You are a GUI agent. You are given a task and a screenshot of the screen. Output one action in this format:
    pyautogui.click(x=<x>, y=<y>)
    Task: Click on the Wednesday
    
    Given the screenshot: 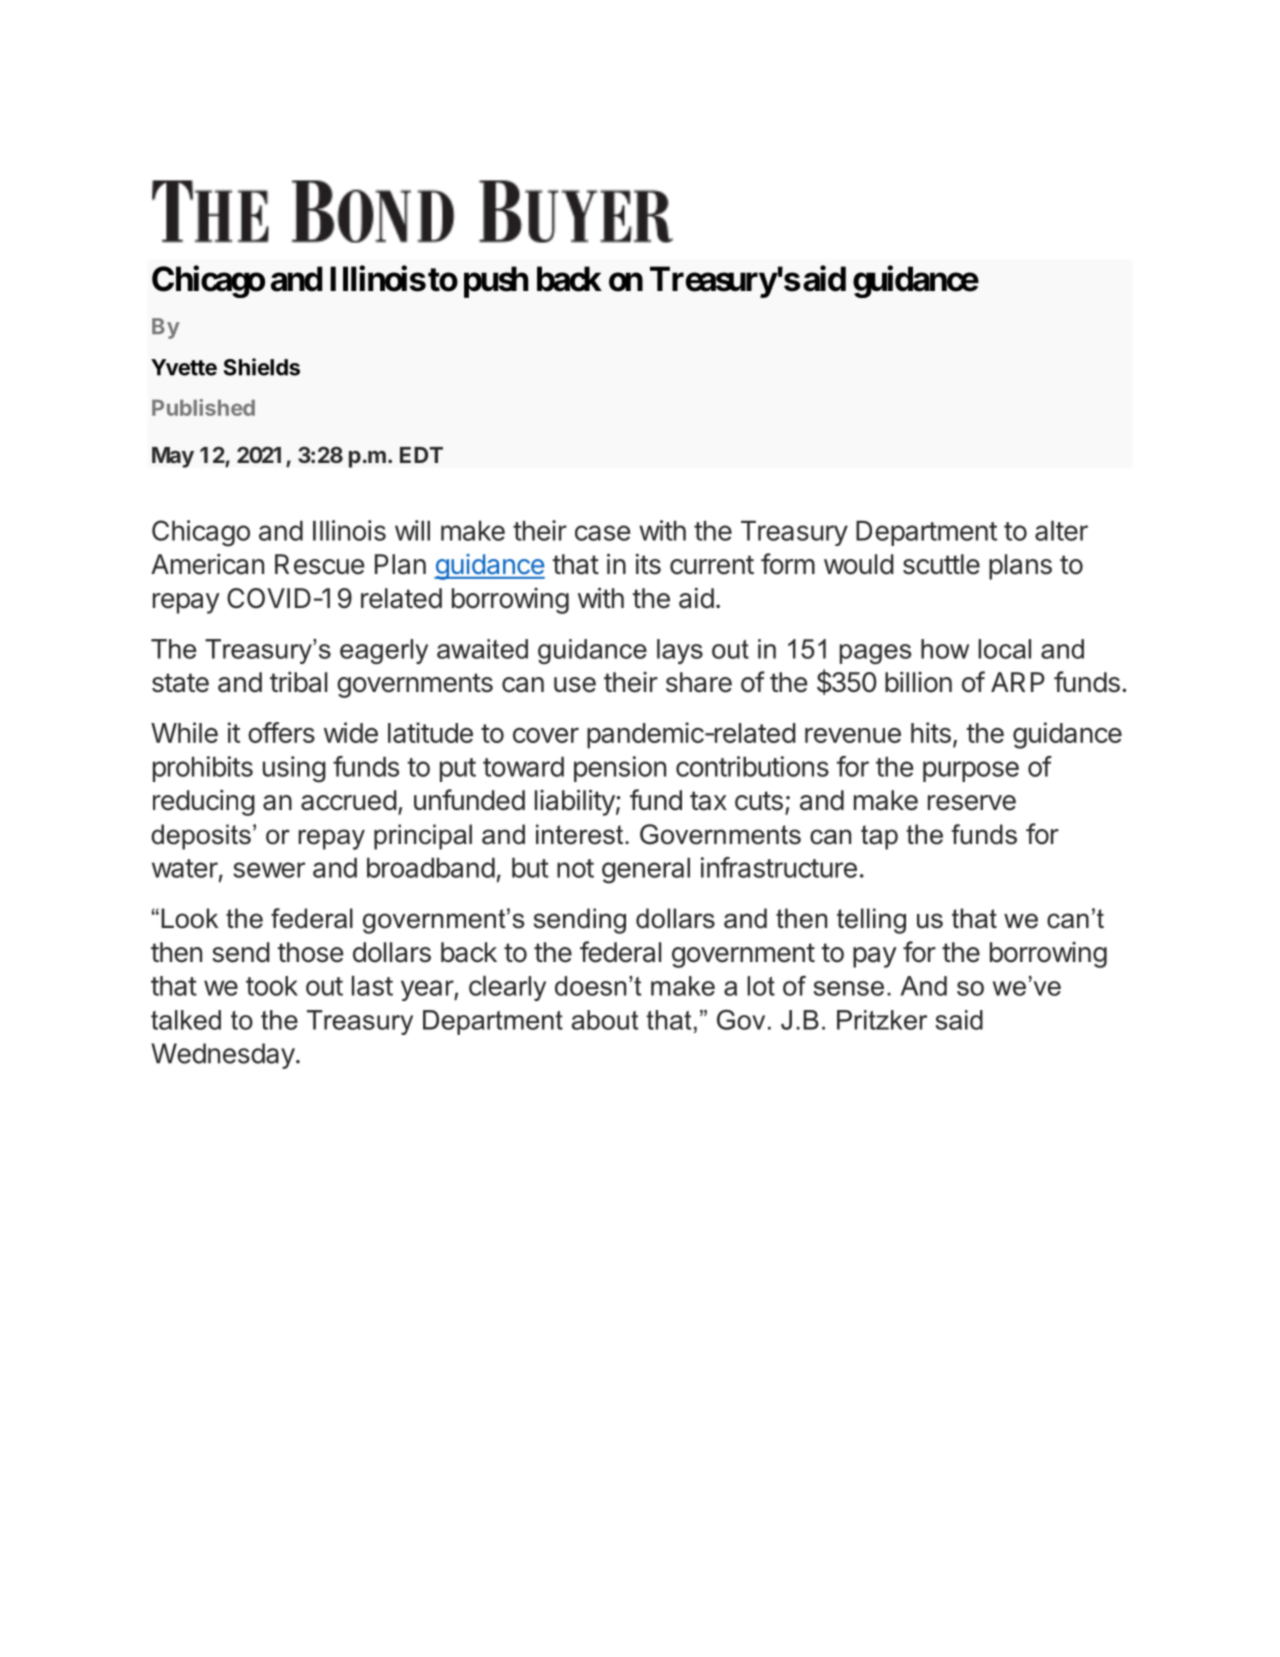 What is the action you would take?
    pyautogui.click(x=223, y=1056)
